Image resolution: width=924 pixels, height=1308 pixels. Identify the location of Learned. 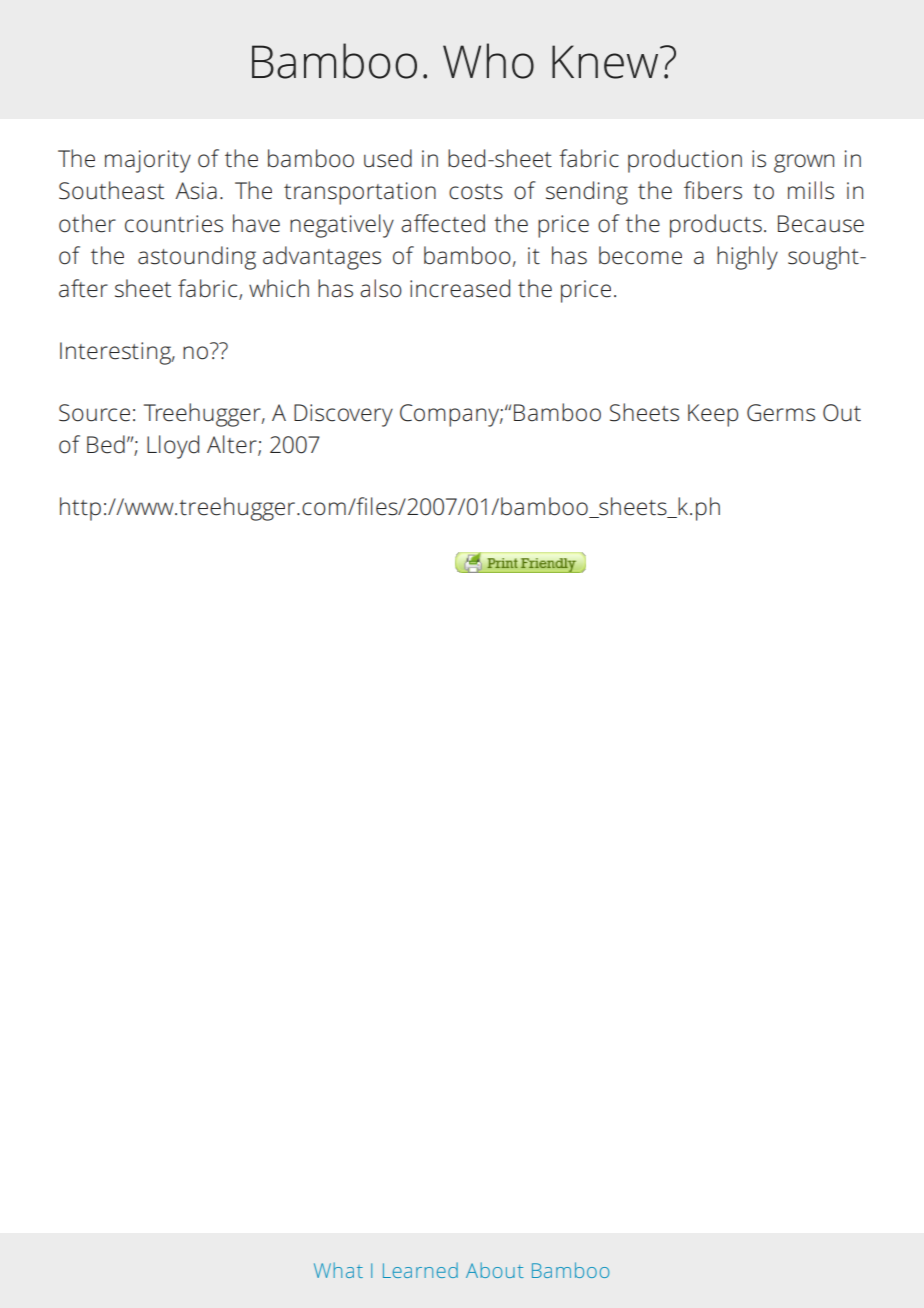
(420, 1270).
